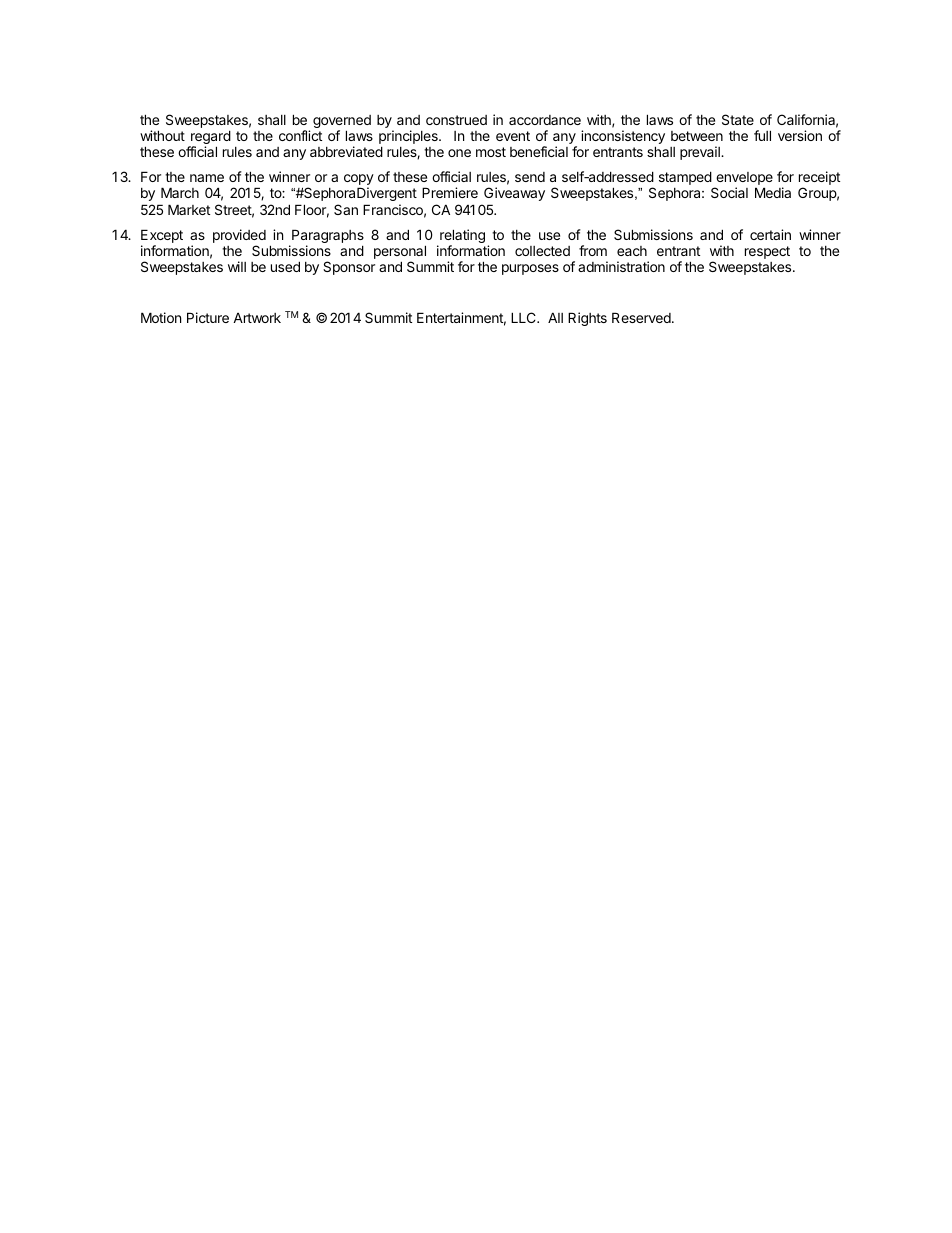 The height and width of the screenshot is (1233, 952). I want to click on collected, so click(542, 251).
